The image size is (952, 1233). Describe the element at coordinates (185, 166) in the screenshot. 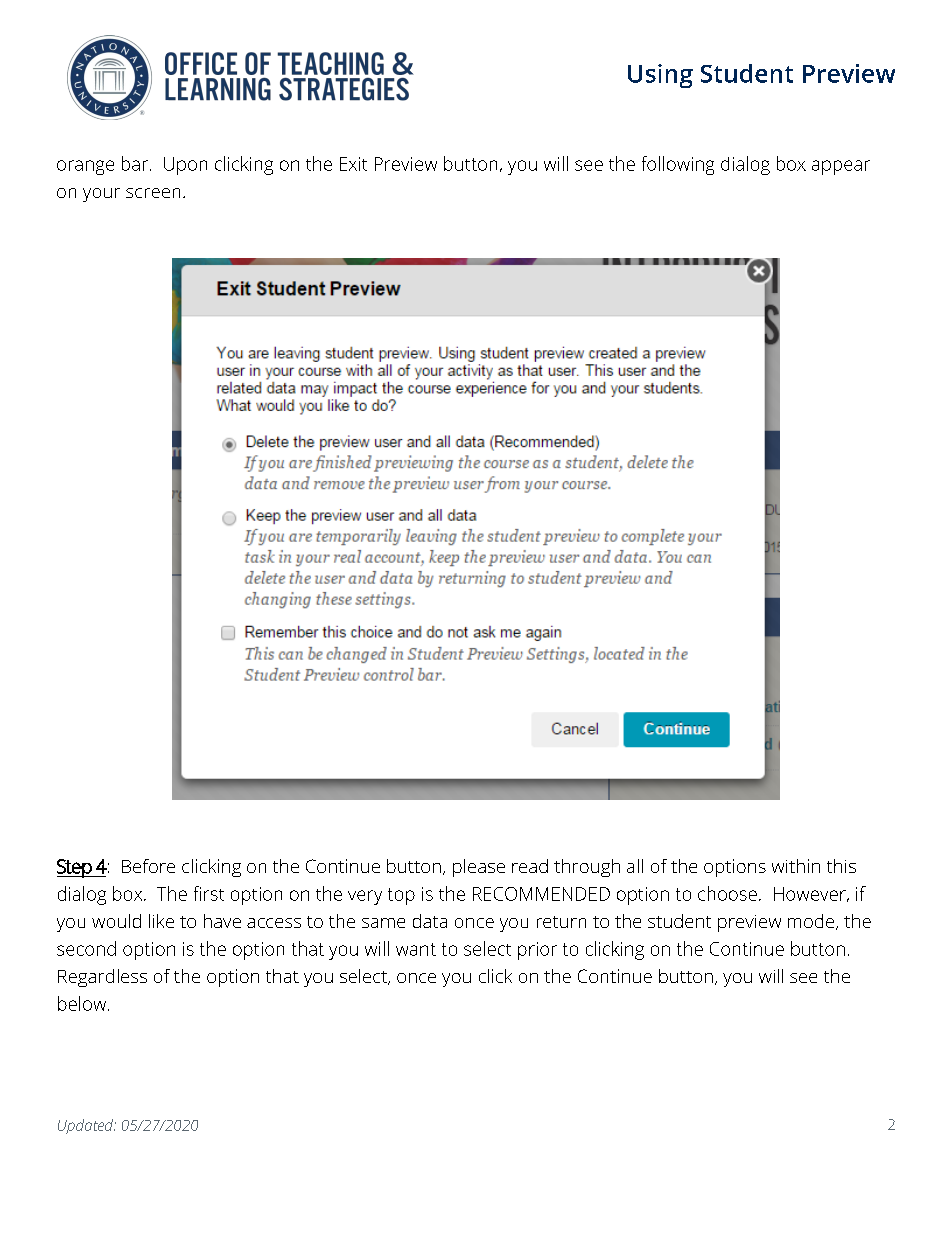

I see `Upon` at that location.
